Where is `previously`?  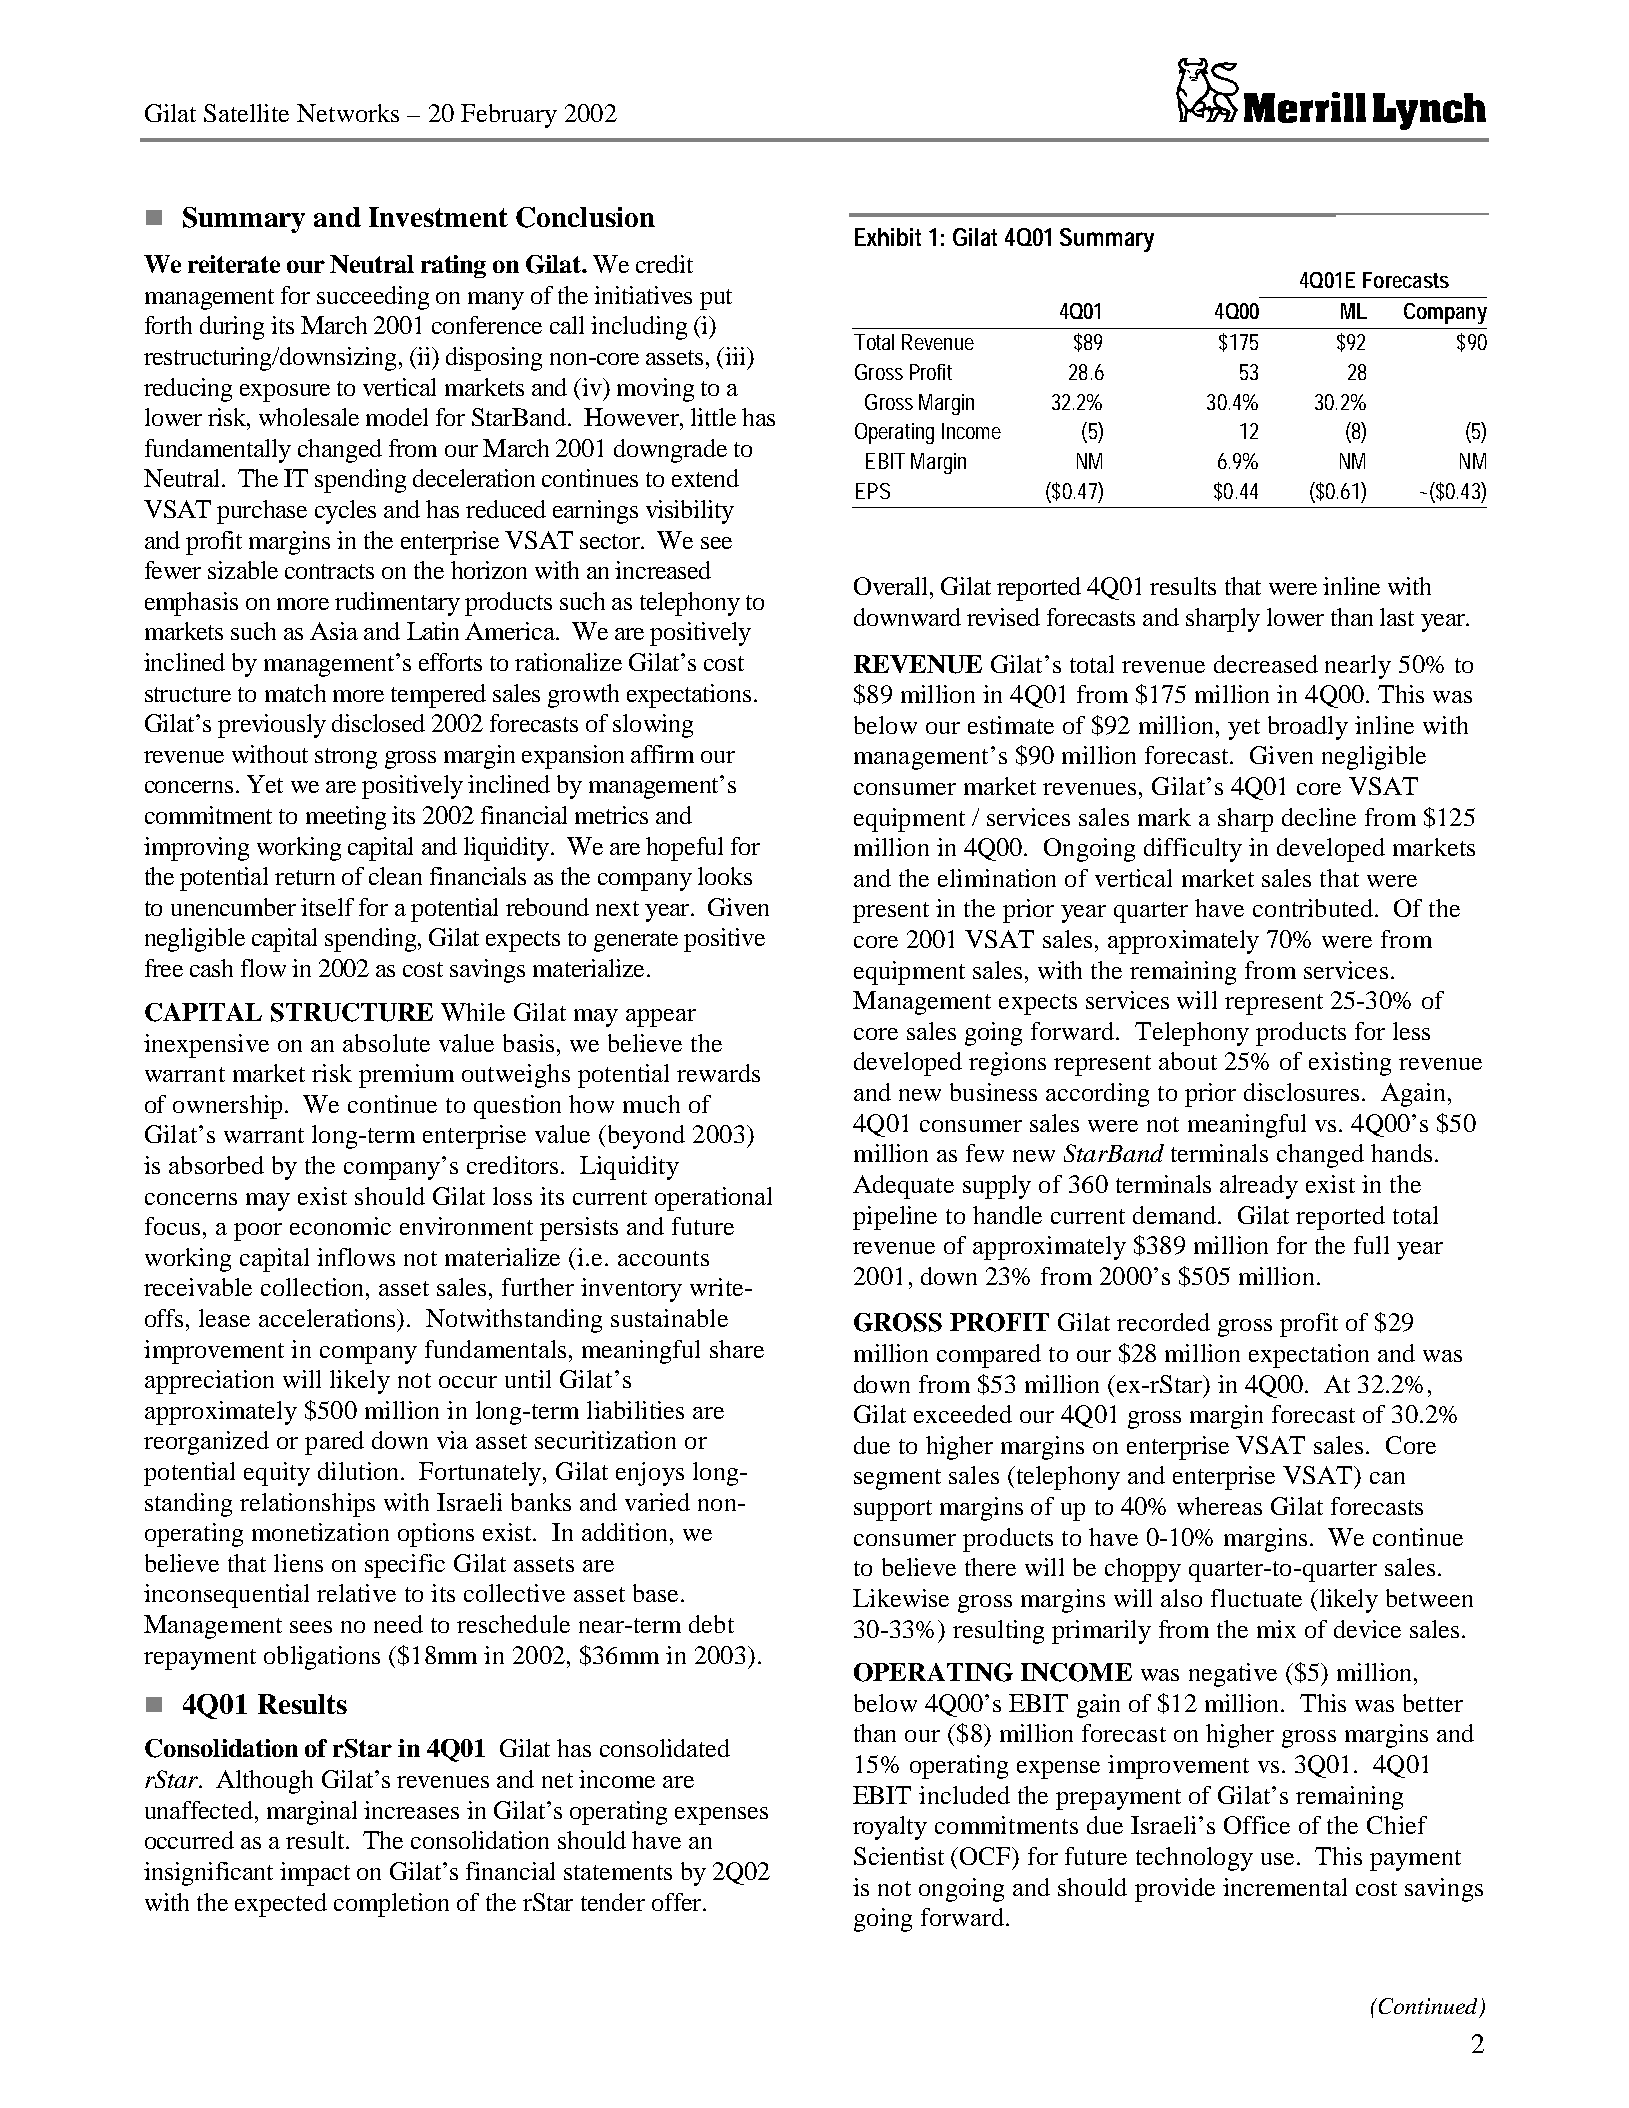 previously is located at coordinates (272, 726).
